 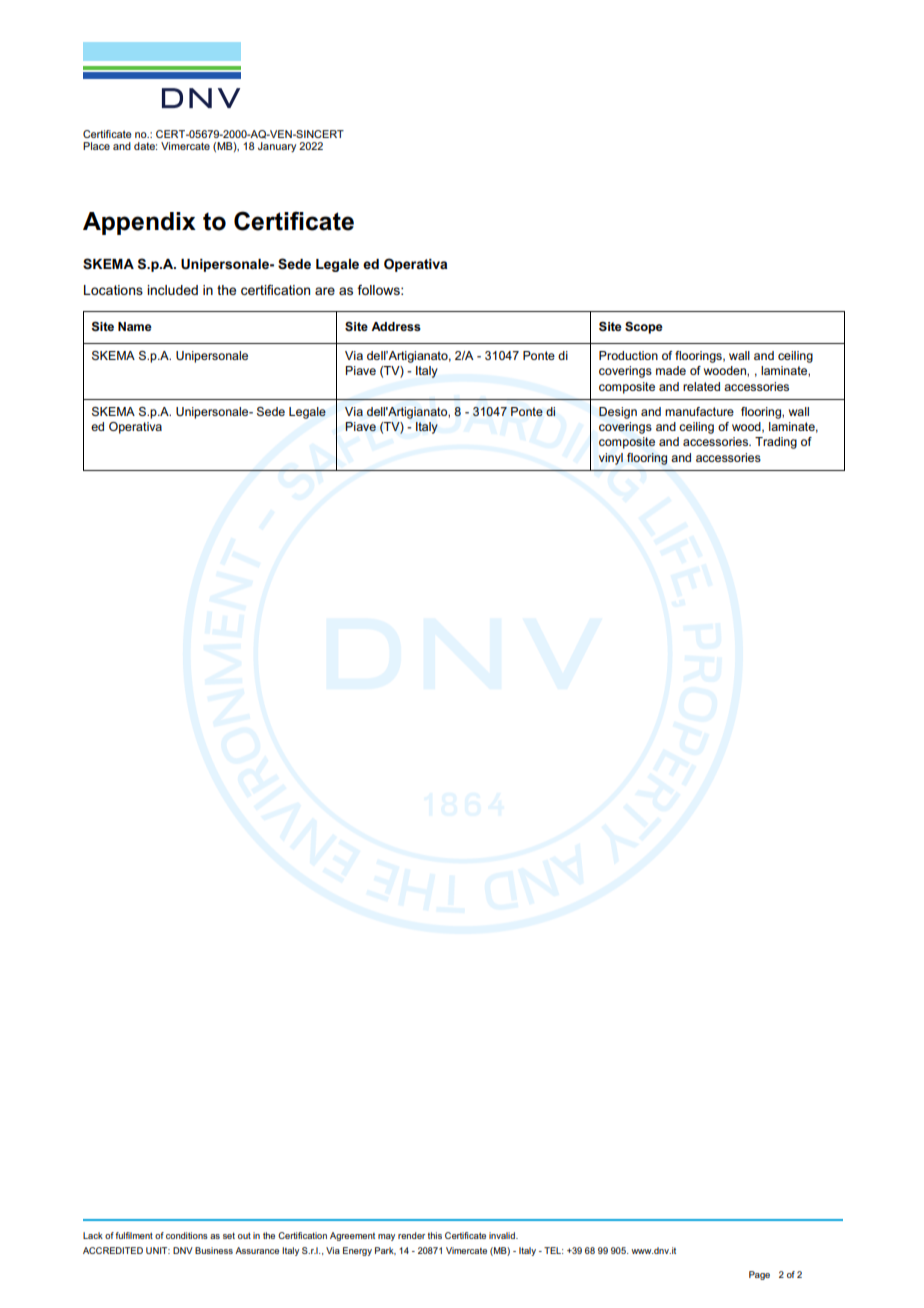 What do you see at coordinates (553, 1250) in the image?
I see `TEL` at bounding box center [553, 1250].
